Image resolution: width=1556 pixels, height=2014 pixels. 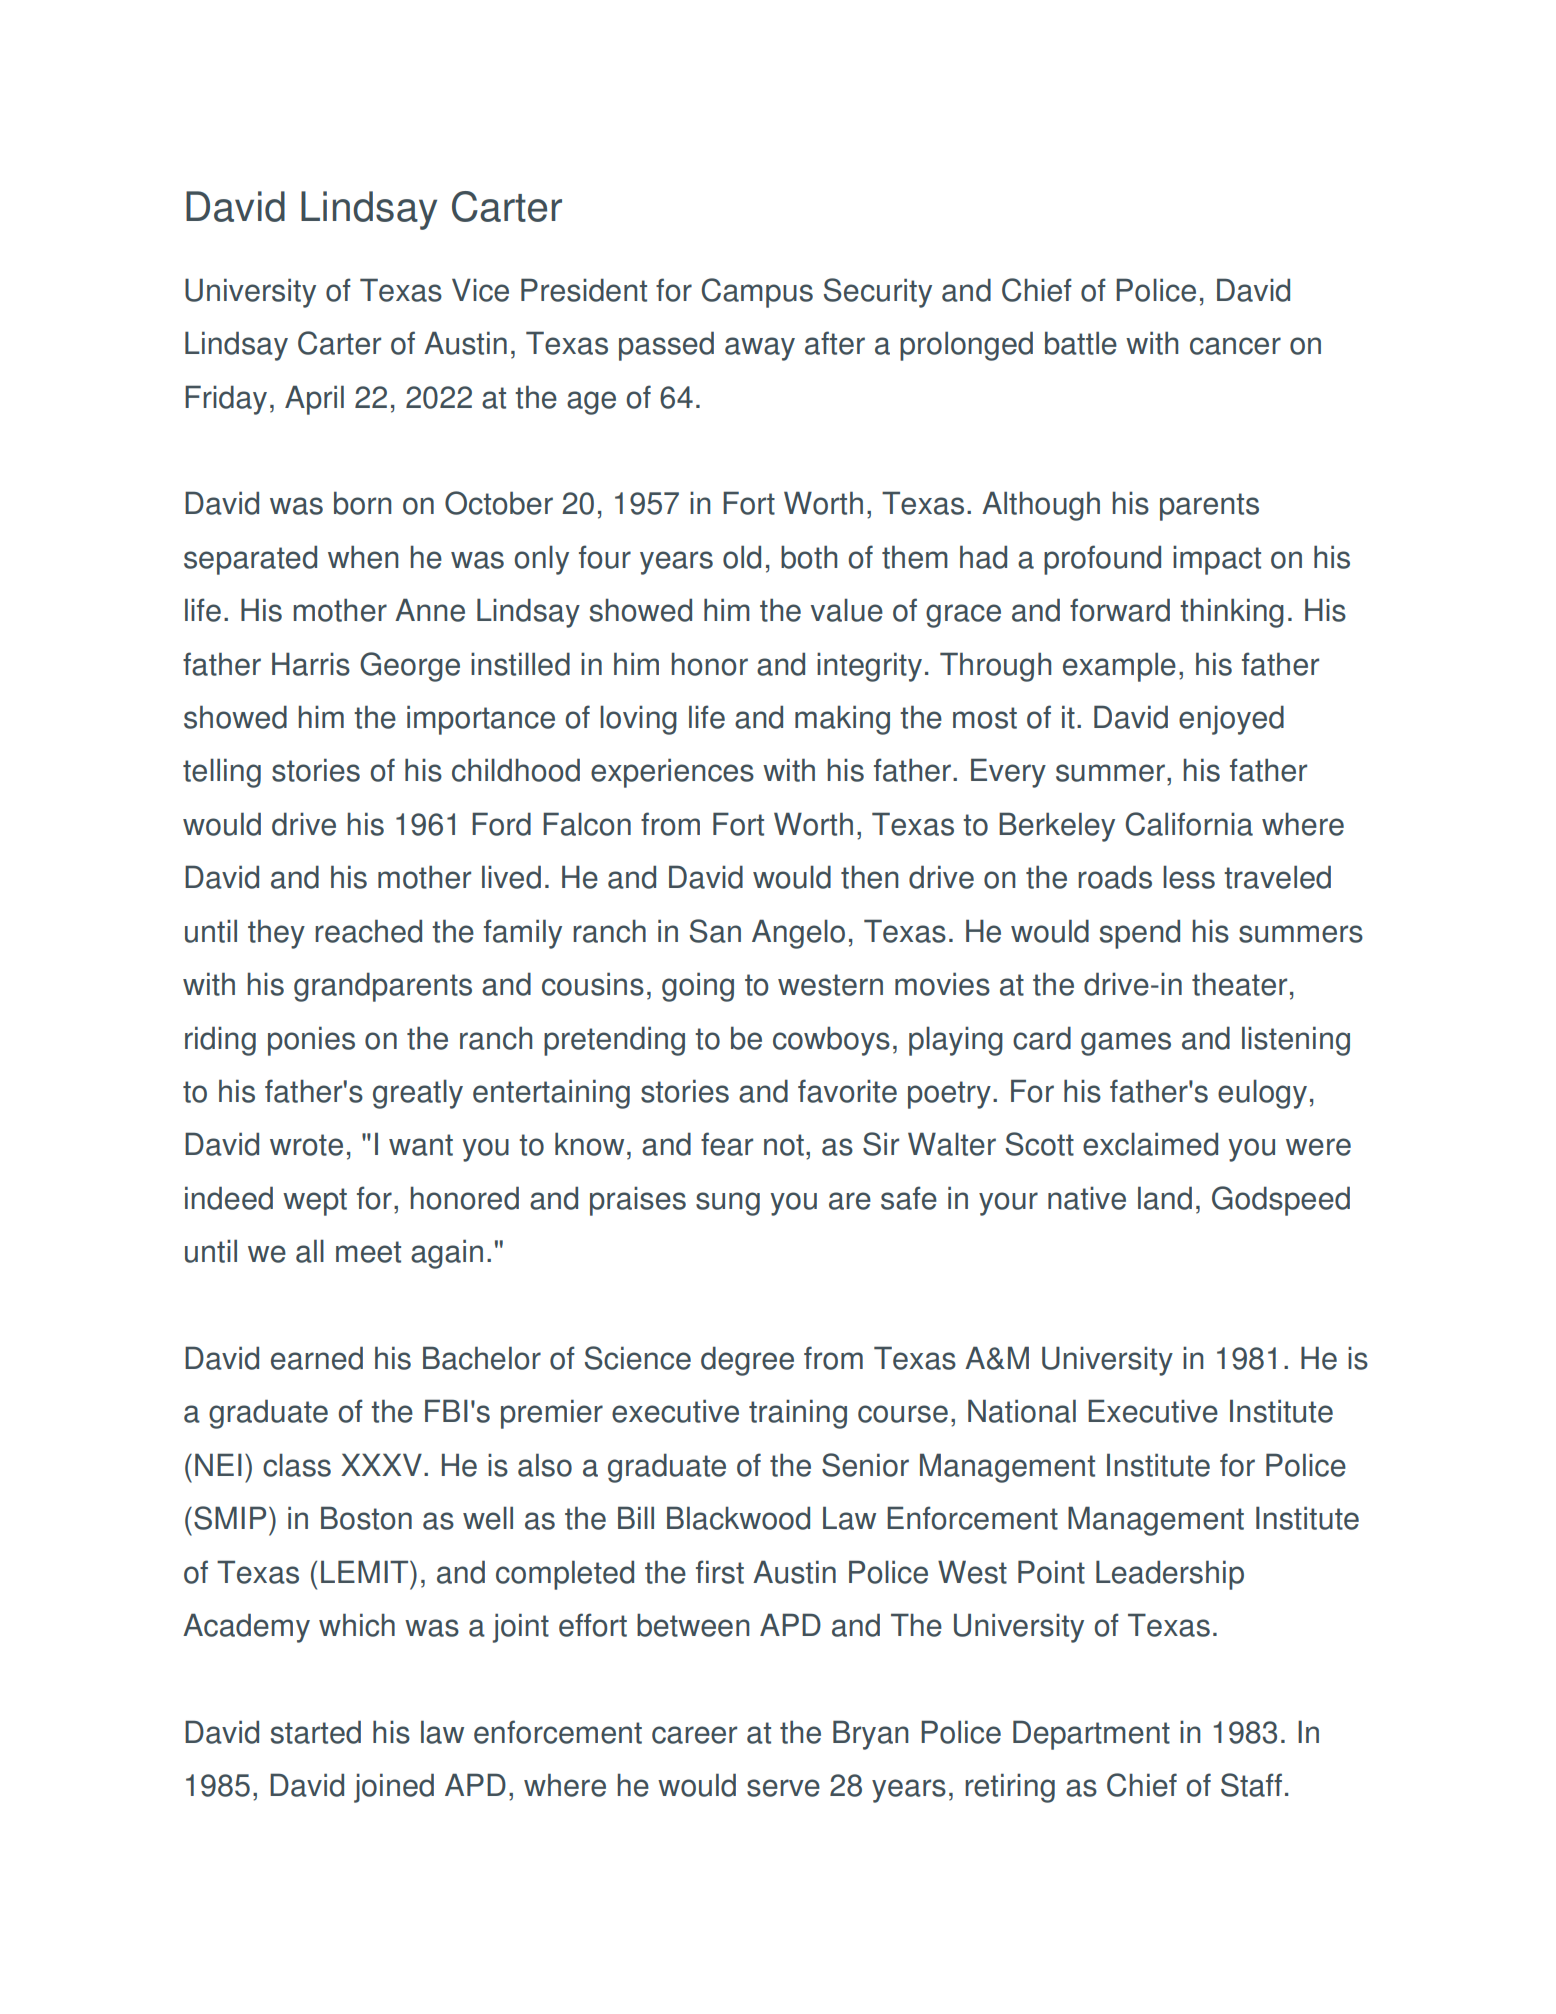 What do you see at coordinates (316, 1732) in the screenshot?
I see `started` at bounding box center [316, 1732].
